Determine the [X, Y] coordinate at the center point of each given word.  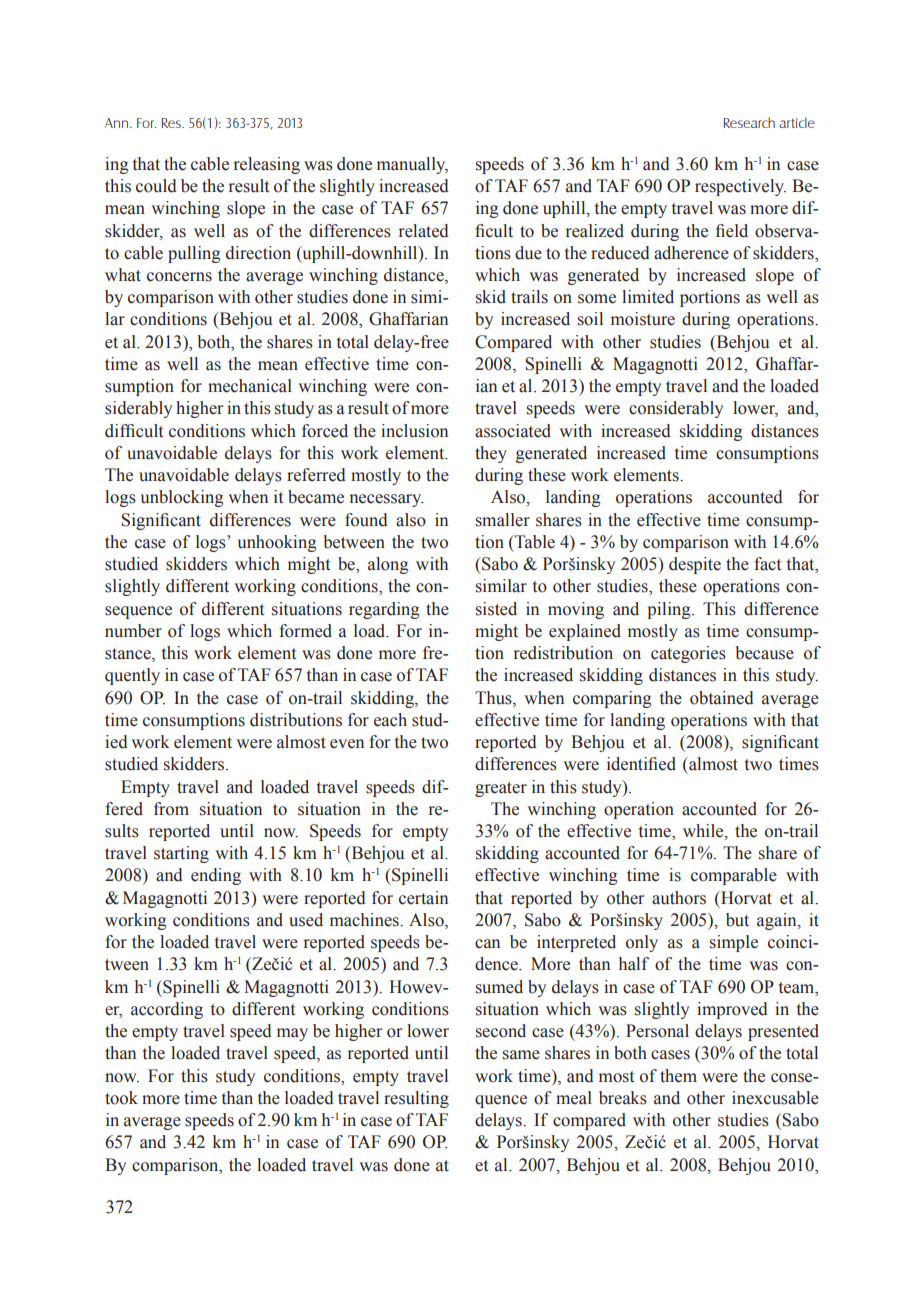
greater [501, 789]
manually [412, 165]
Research [749, 122]
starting [181, 854]
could [156, 186]
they [491, 454]
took [121, 1098]
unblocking [182, 498]
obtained [722, 698]
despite [695, 565]
